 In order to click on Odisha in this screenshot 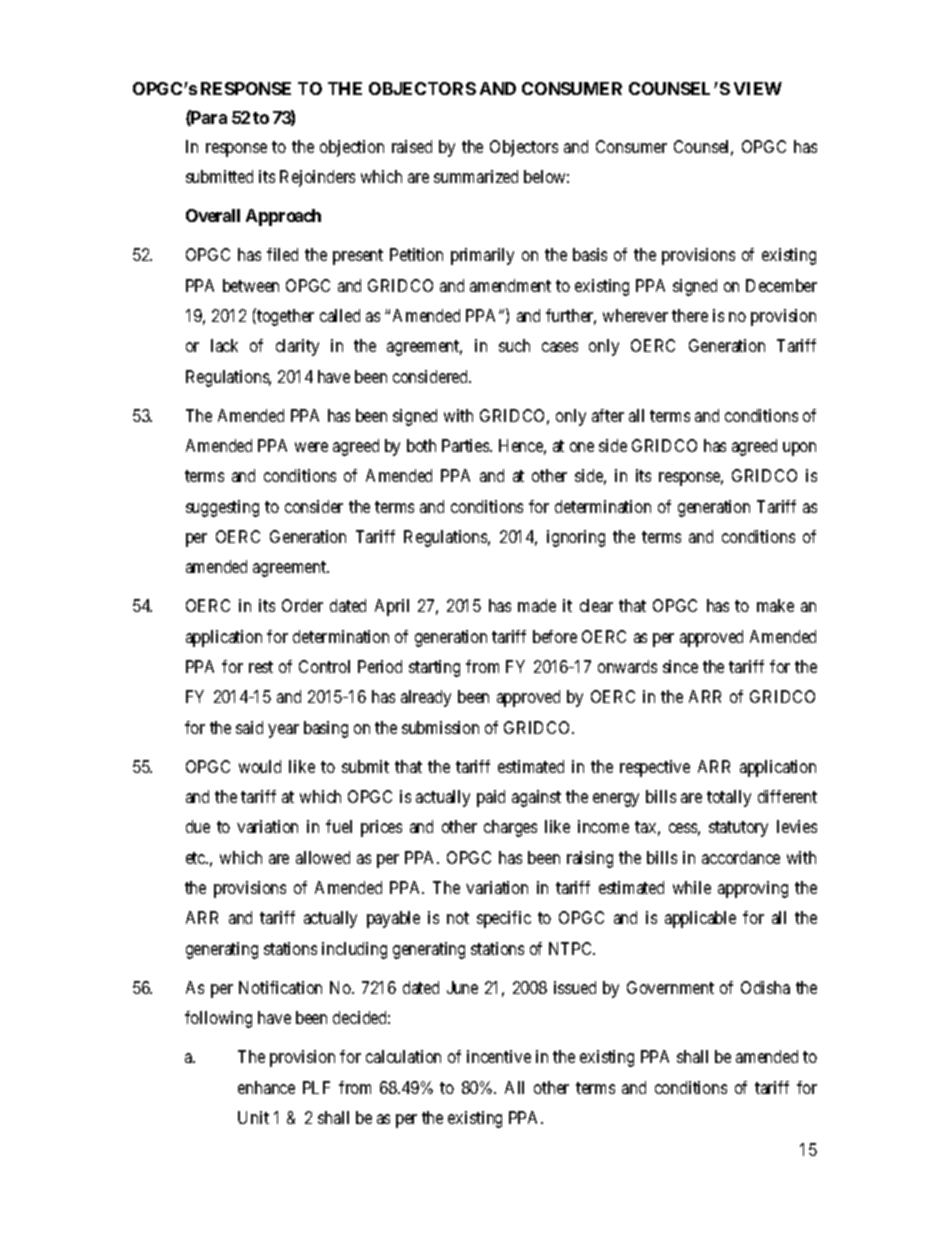, I will do `click(765, 987)`.
